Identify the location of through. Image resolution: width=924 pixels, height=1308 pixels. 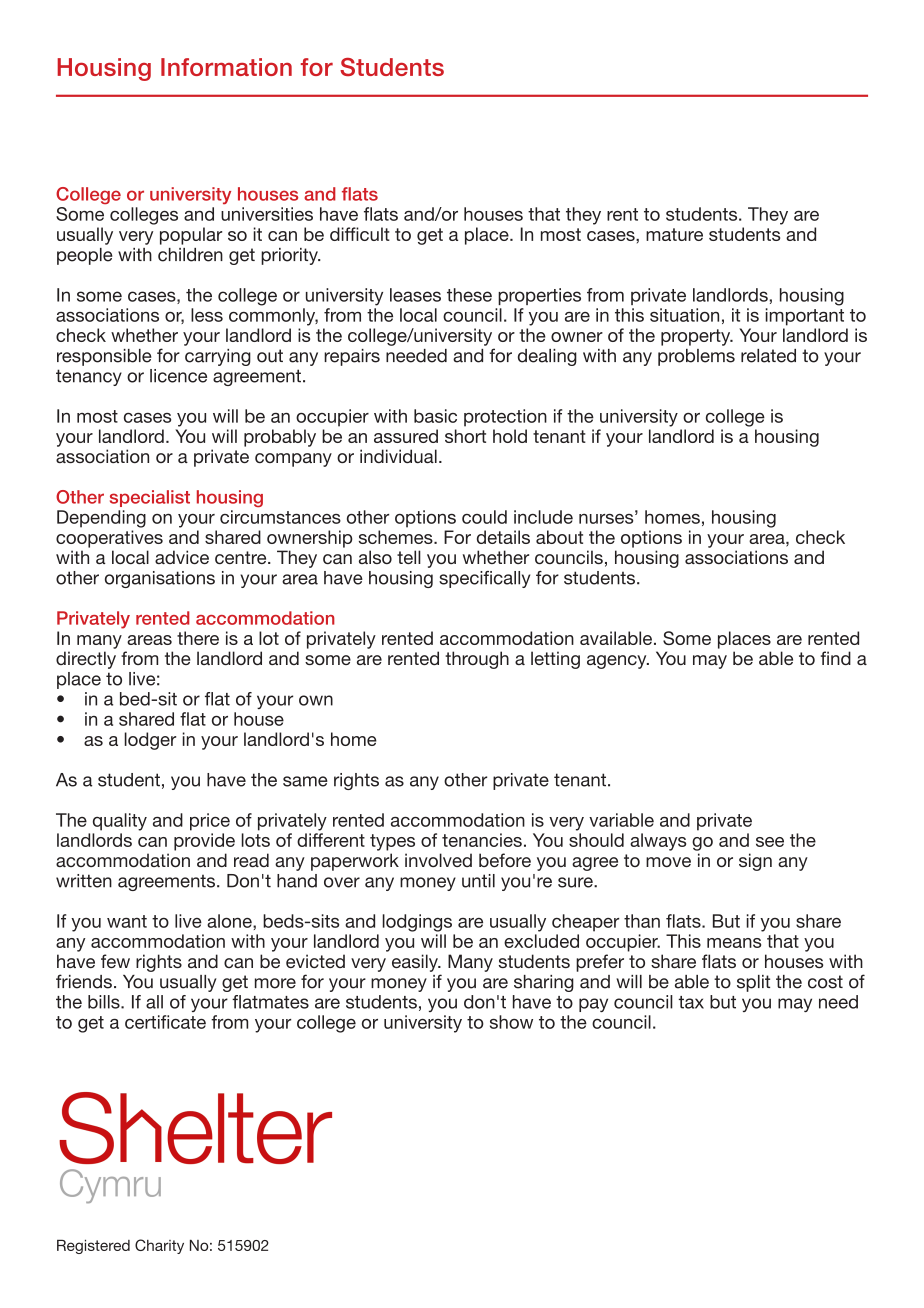
(477, 660).
